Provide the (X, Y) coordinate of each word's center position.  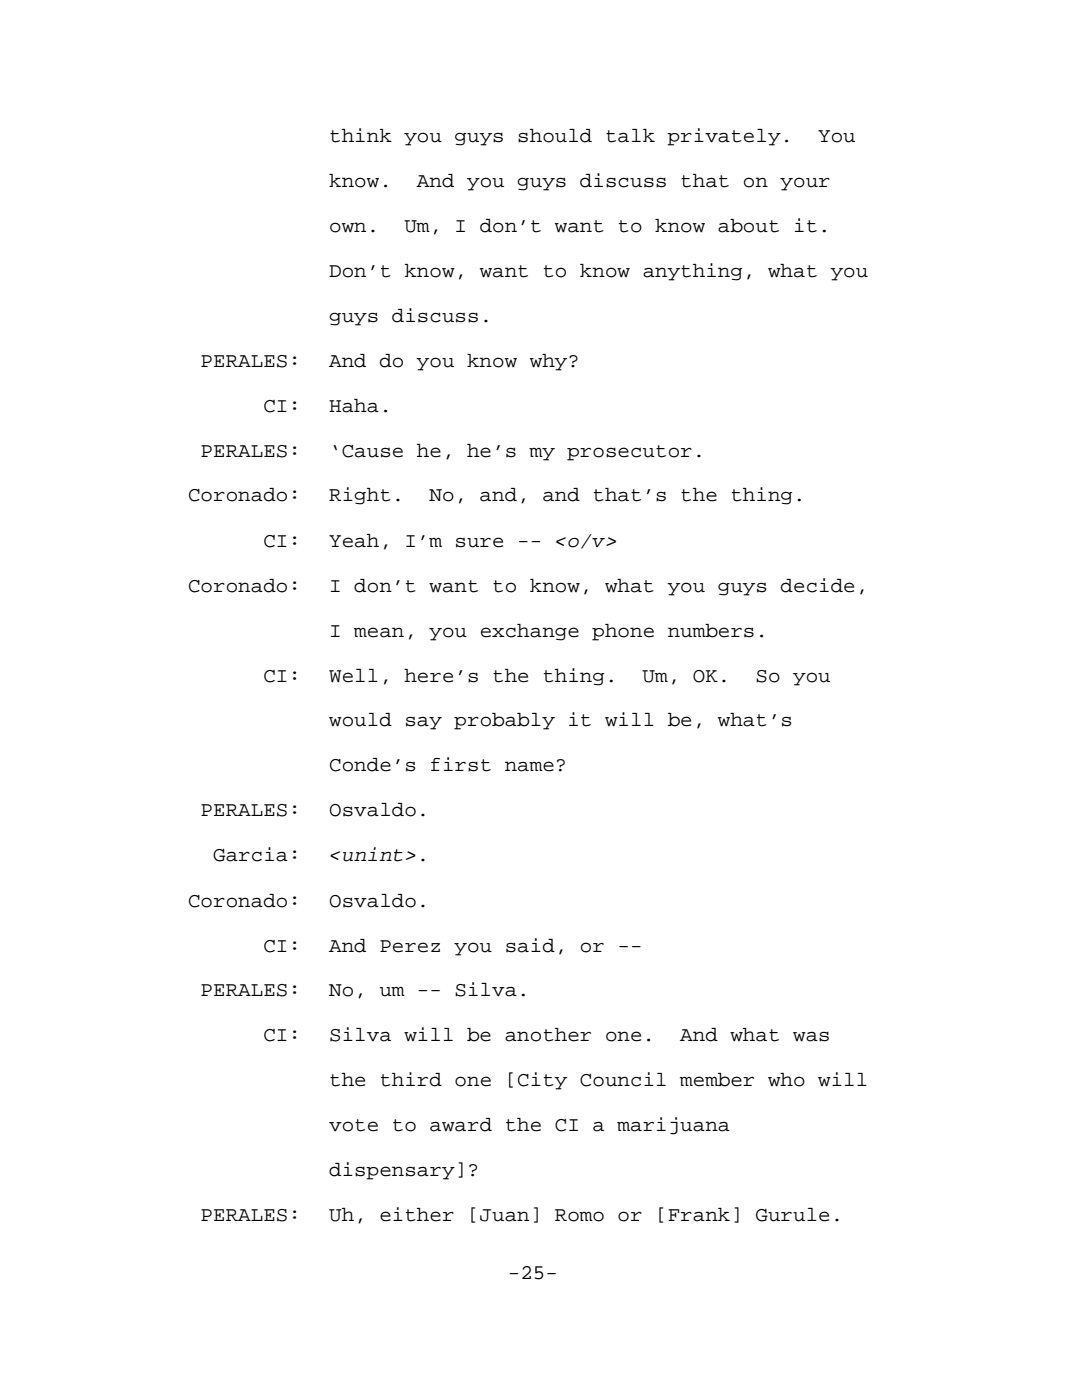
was (811, 1037)
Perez (410, 946)
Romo (579, 1215)
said (530, 945)
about (748, 226)
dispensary (392, 1171)
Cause (372, 451)
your (805, 184)
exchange (530, 632)
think (361, 135)
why (550, 362)
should (555, 136)
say (424, 723)
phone (623, 632)
